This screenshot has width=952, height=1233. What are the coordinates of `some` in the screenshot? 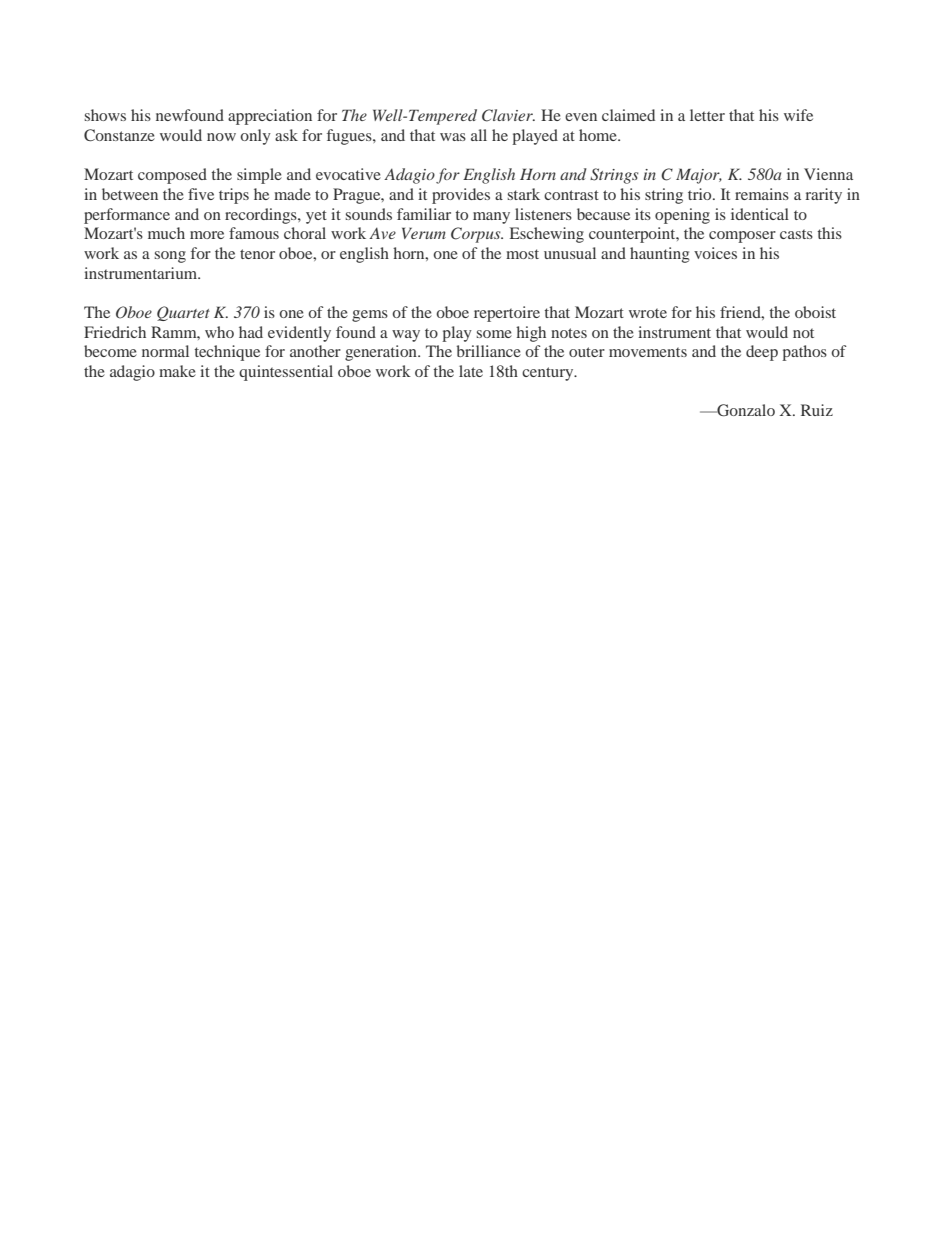 It's located at (494, 334).
